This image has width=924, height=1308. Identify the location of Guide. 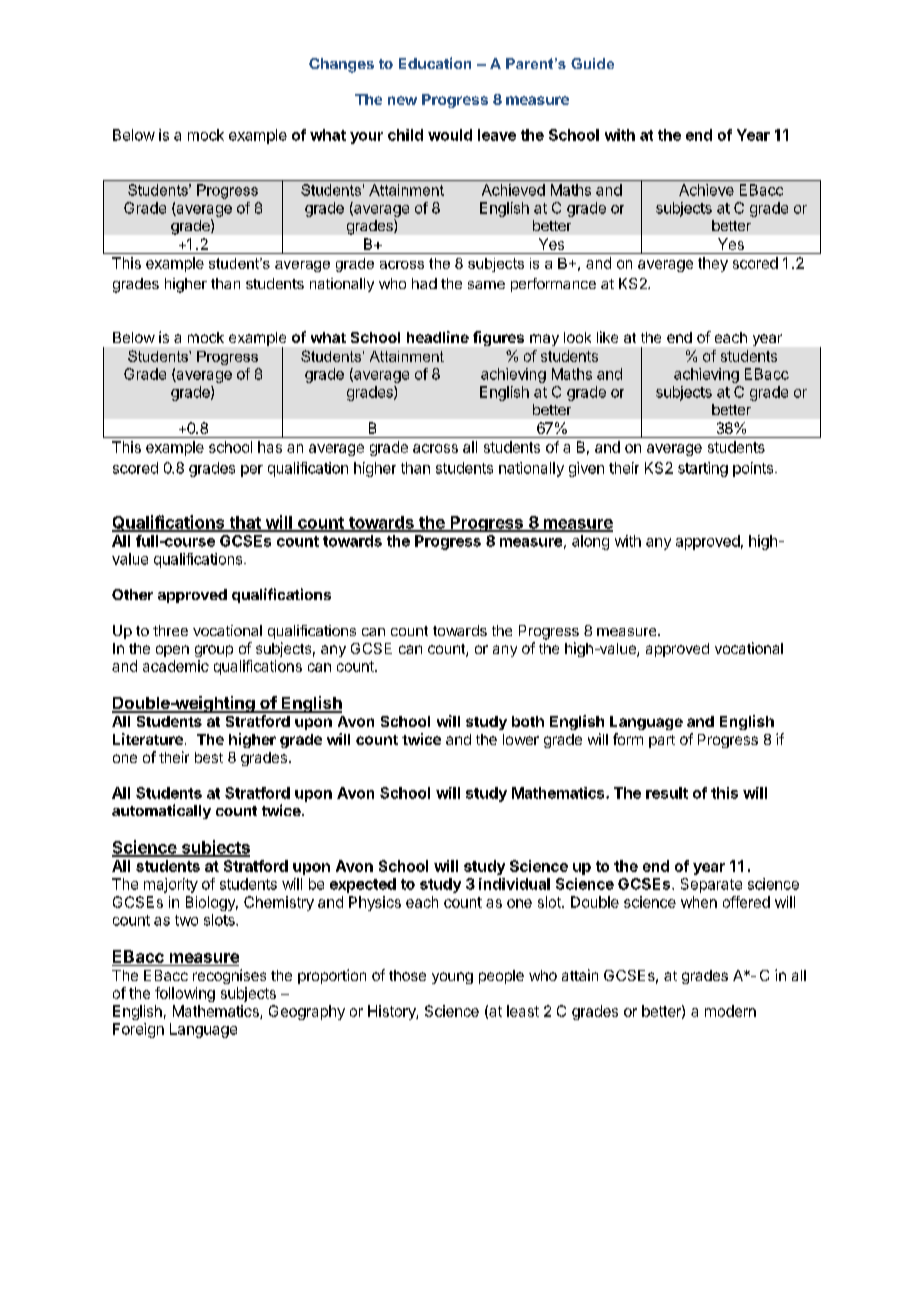
(592, 63).
